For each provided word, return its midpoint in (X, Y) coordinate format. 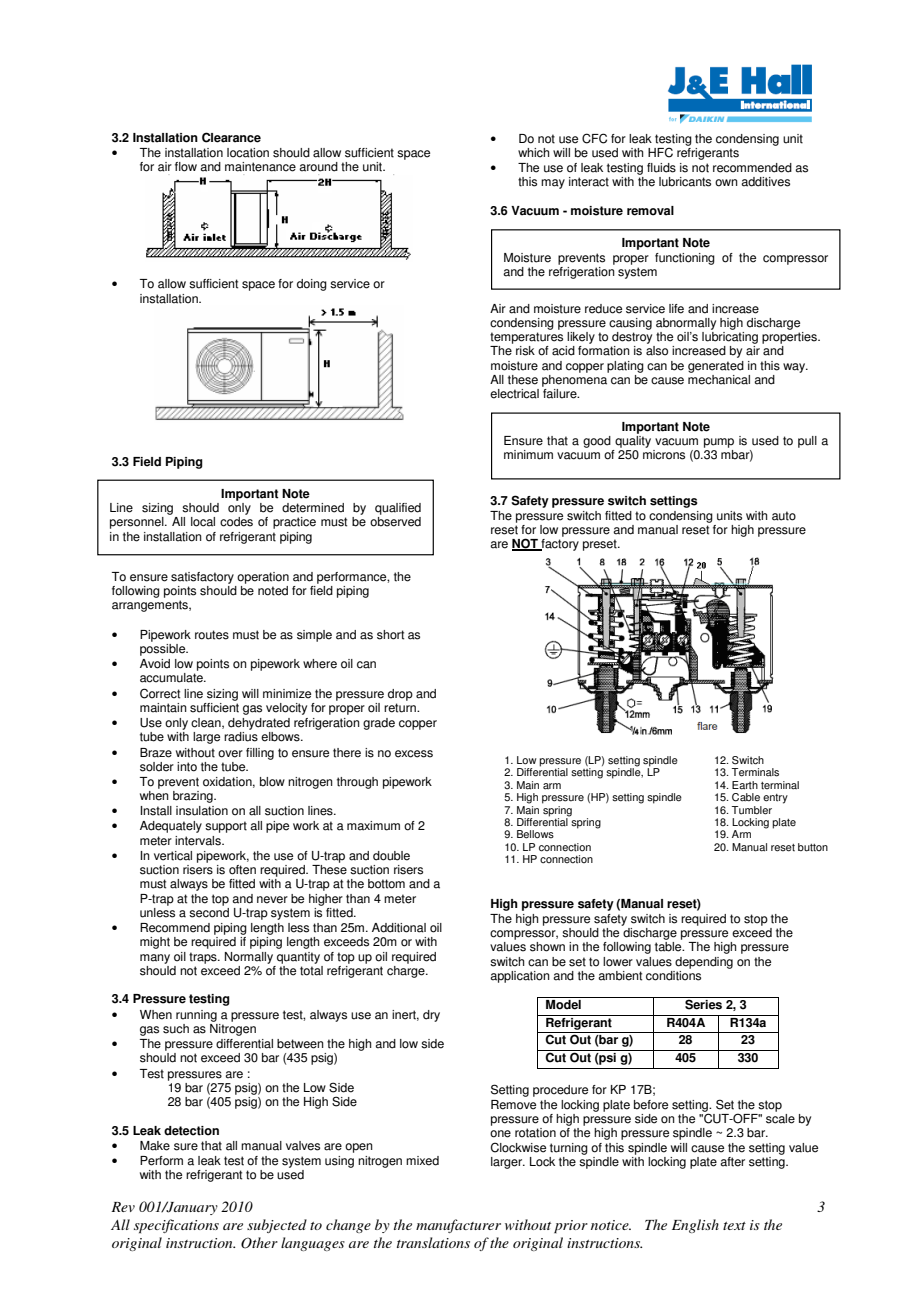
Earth (745, 785)
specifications (176, 1226)
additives (765, 182)
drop (400, 695)
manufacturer (458, 1226)
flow (186, 167)
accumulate (172, 678)
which (533, 153)
